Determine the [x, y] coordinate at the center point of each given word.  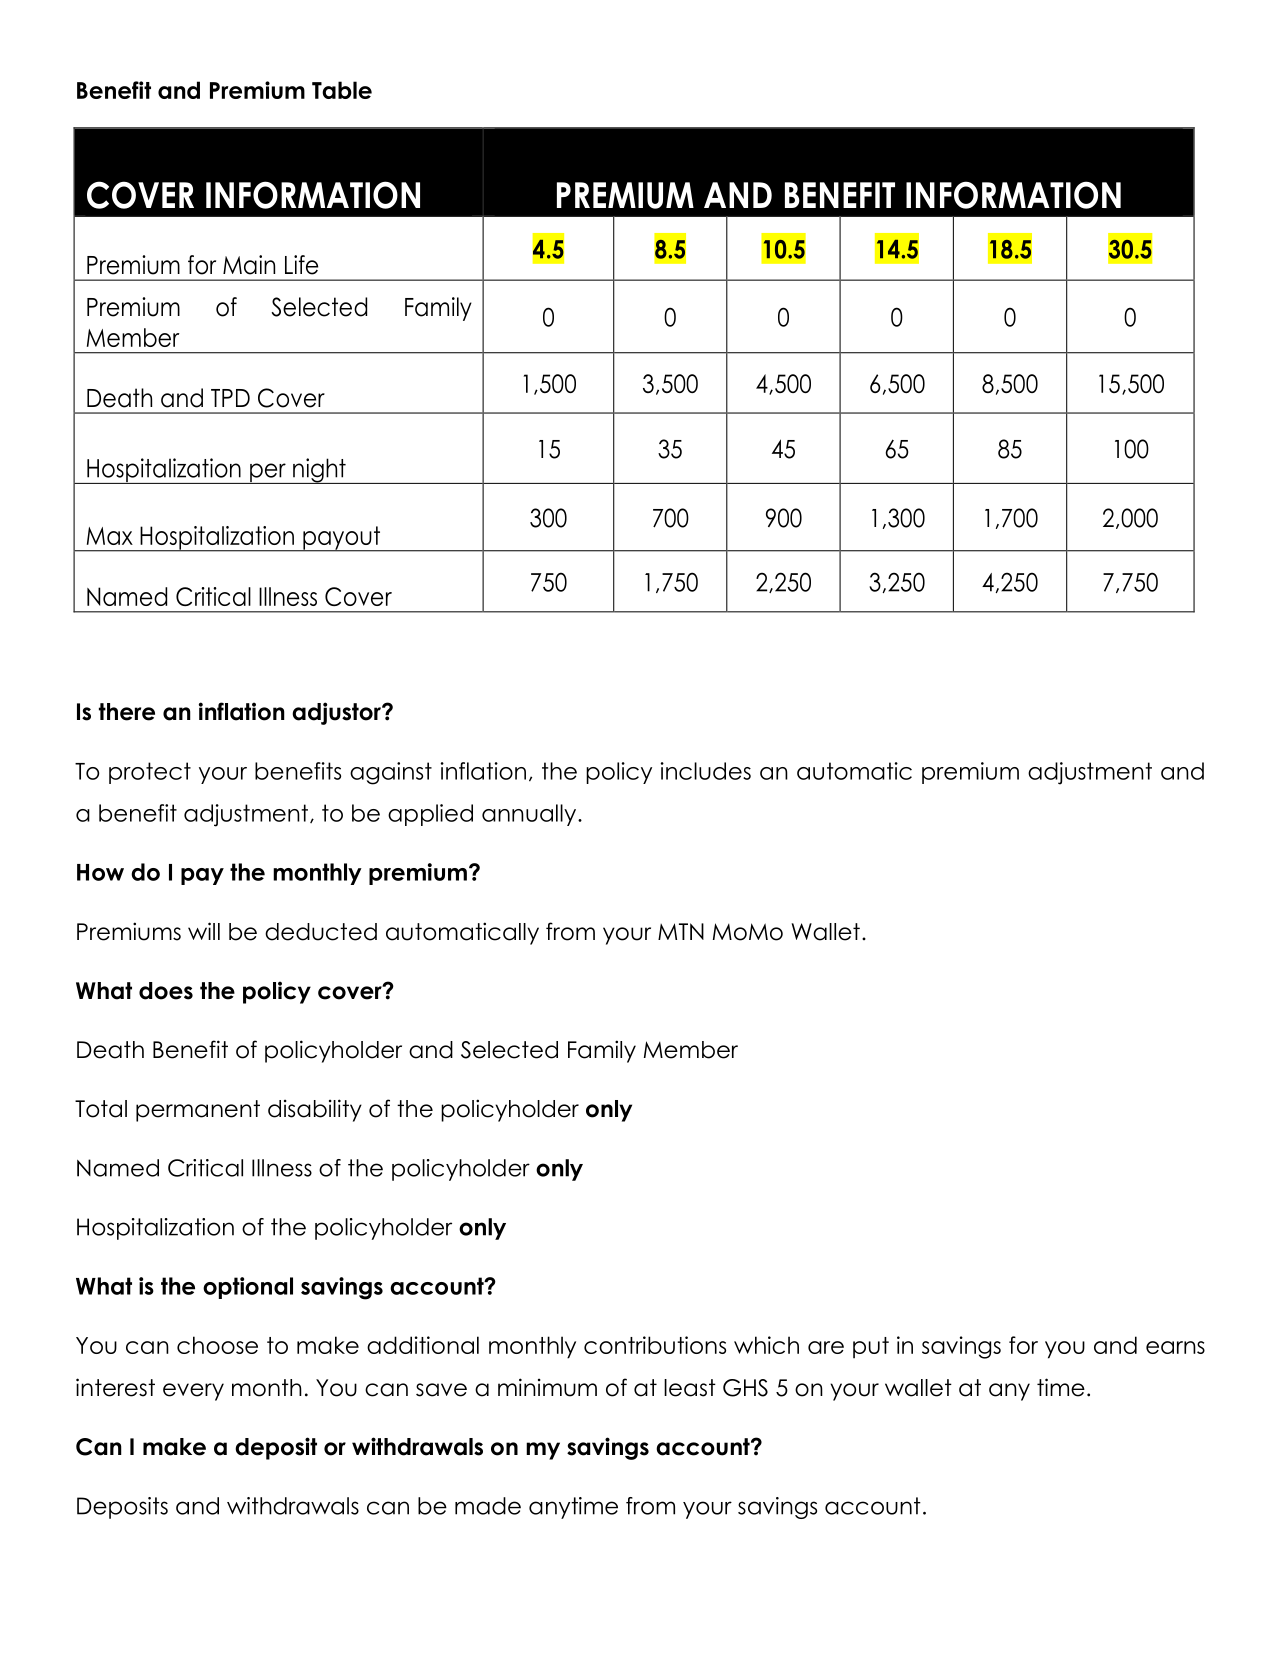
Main [249, 265]
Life [301, 265]
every [193, 1392]
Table [342, 90]
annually [530, 815]
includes [706, 771]
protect [150, 773]
